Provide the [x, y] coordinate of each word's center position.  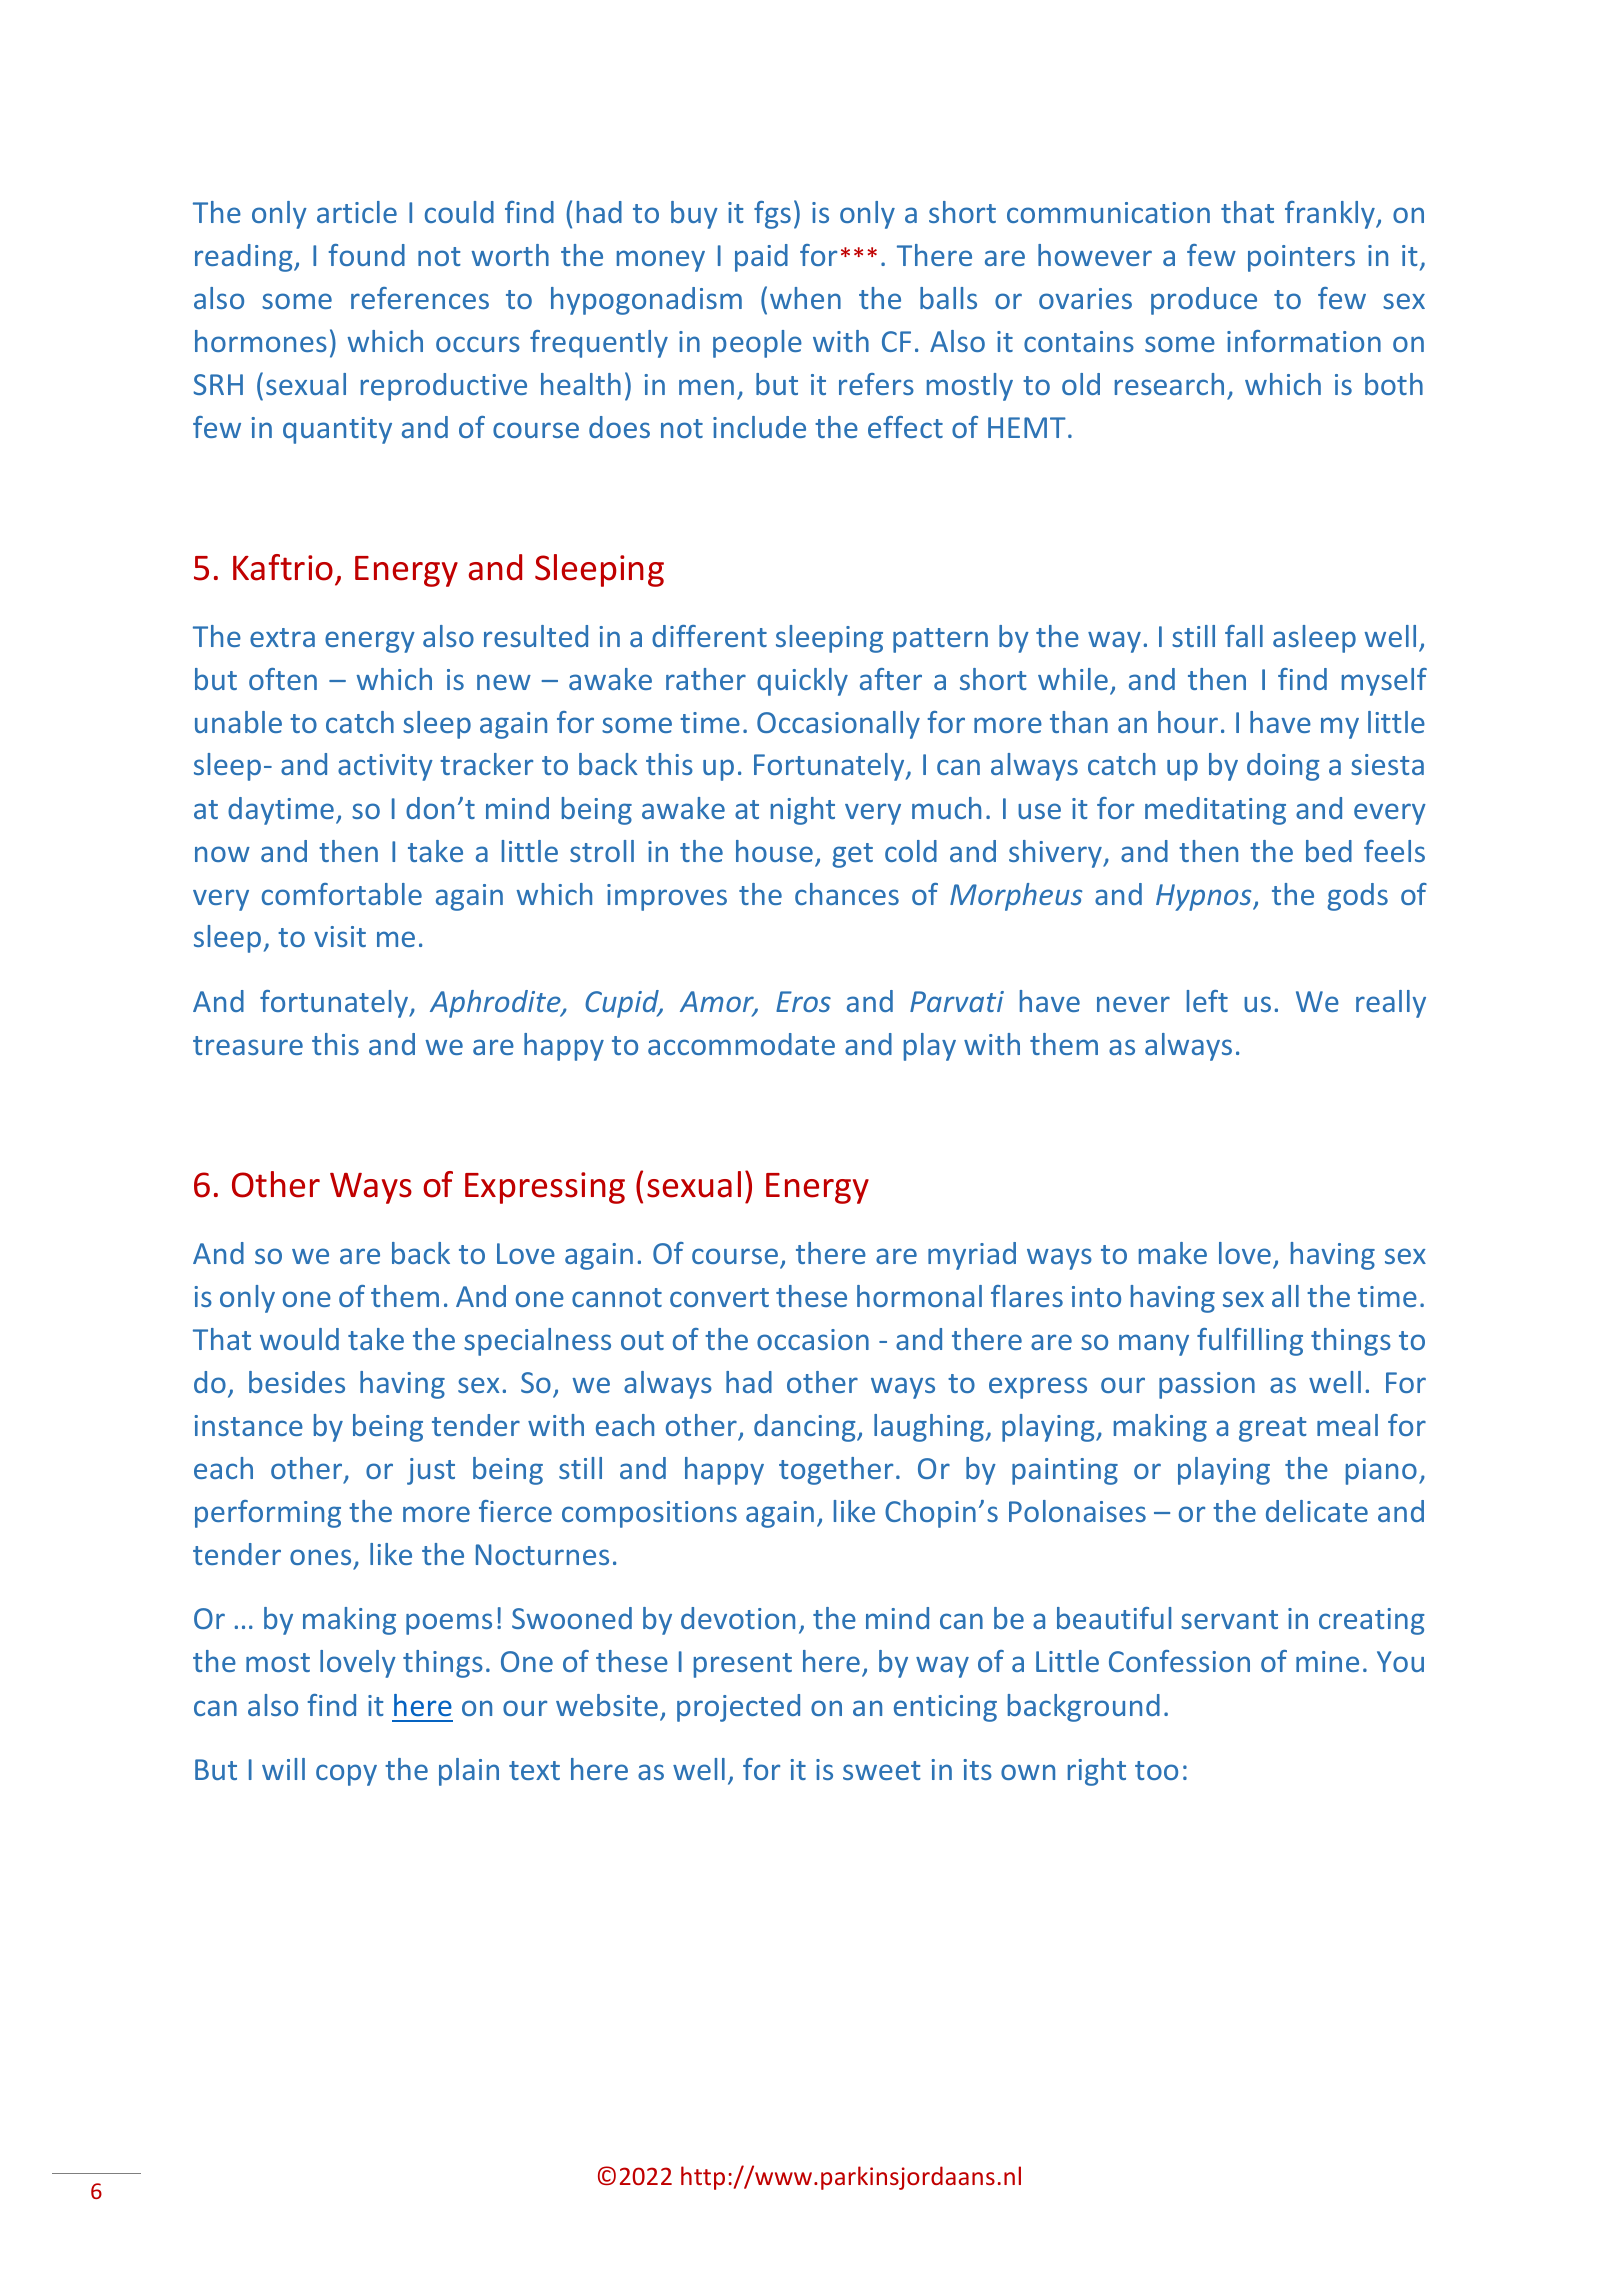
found [366, 255]
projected [738, 1708]
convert [719, 1297]
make [1173, 1253]
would [299, 1339]
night [803, 811]
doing [1283, 767]
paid [761, 258]
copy [346, 1775]
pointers [1301, 258]
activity [385, 767]
